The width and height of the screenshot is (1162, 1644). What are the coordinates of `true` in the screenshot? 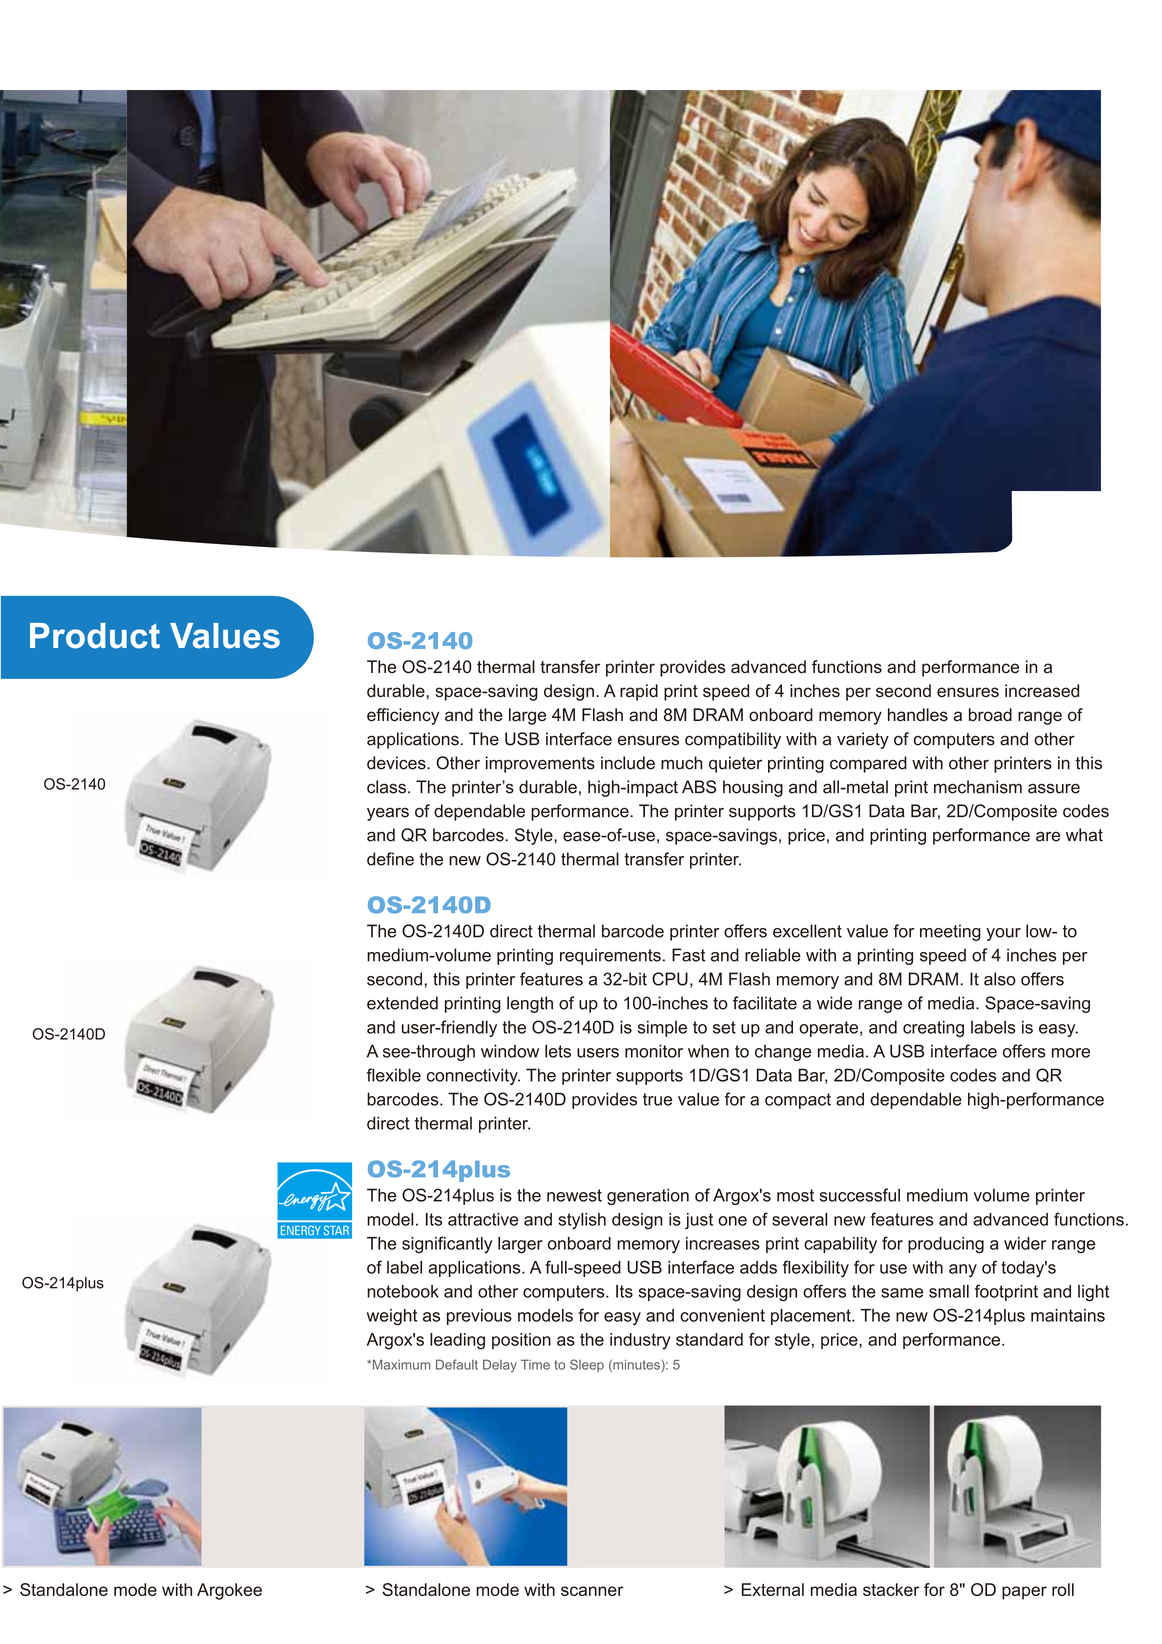 It's located at (657, 1099).
